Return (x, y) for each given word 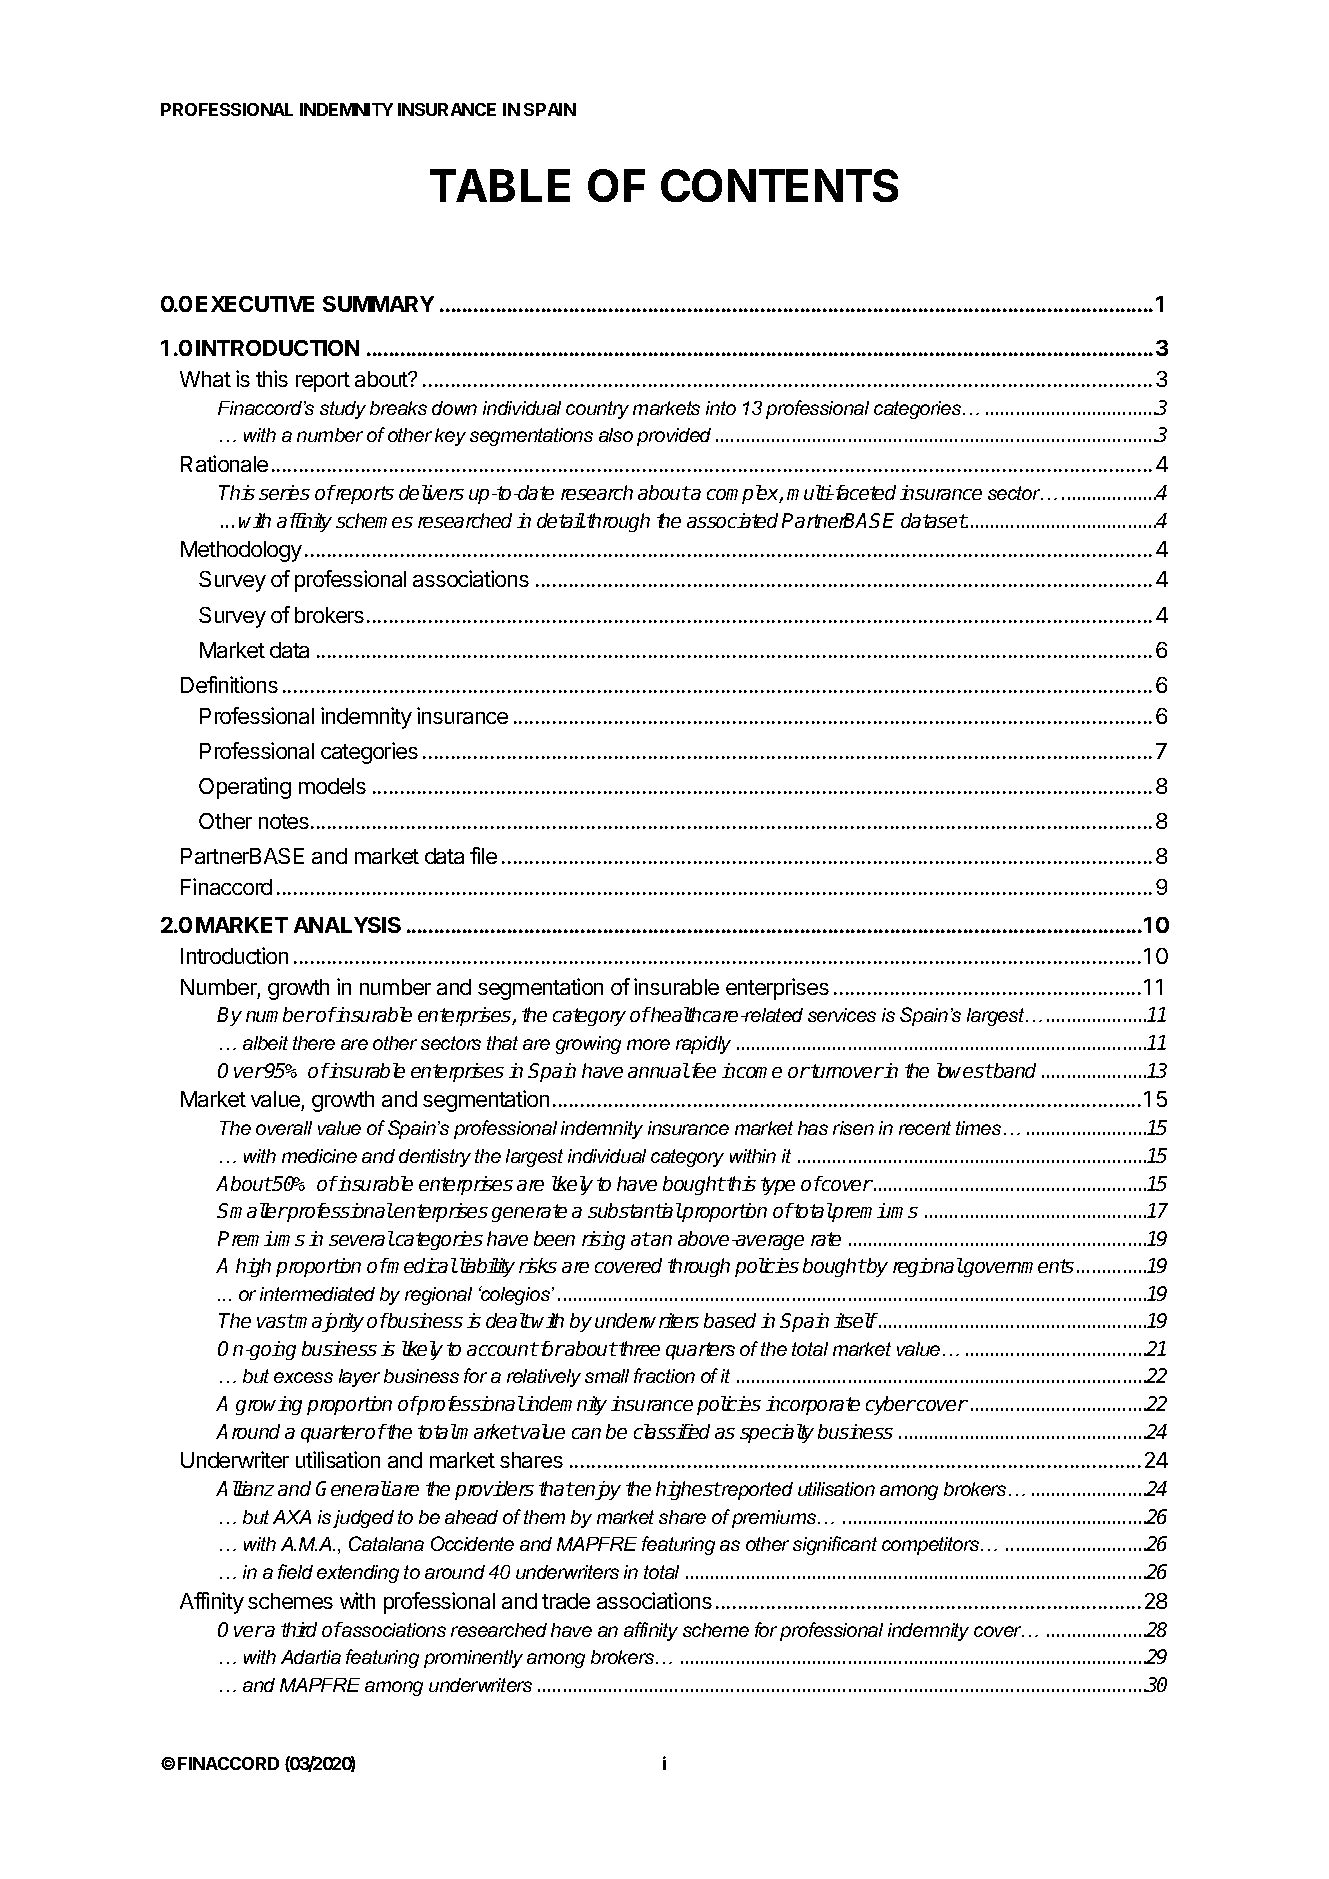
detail (561, 520)
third (299, 1629)
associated (732, 520)
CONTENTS (779, 185)
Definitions (229, 684)
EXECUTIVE (255, 304)
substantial (635, 1210)
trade (566, 1601)
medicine (319, 1156)
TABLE (500, 185)
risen (853, 1128)
